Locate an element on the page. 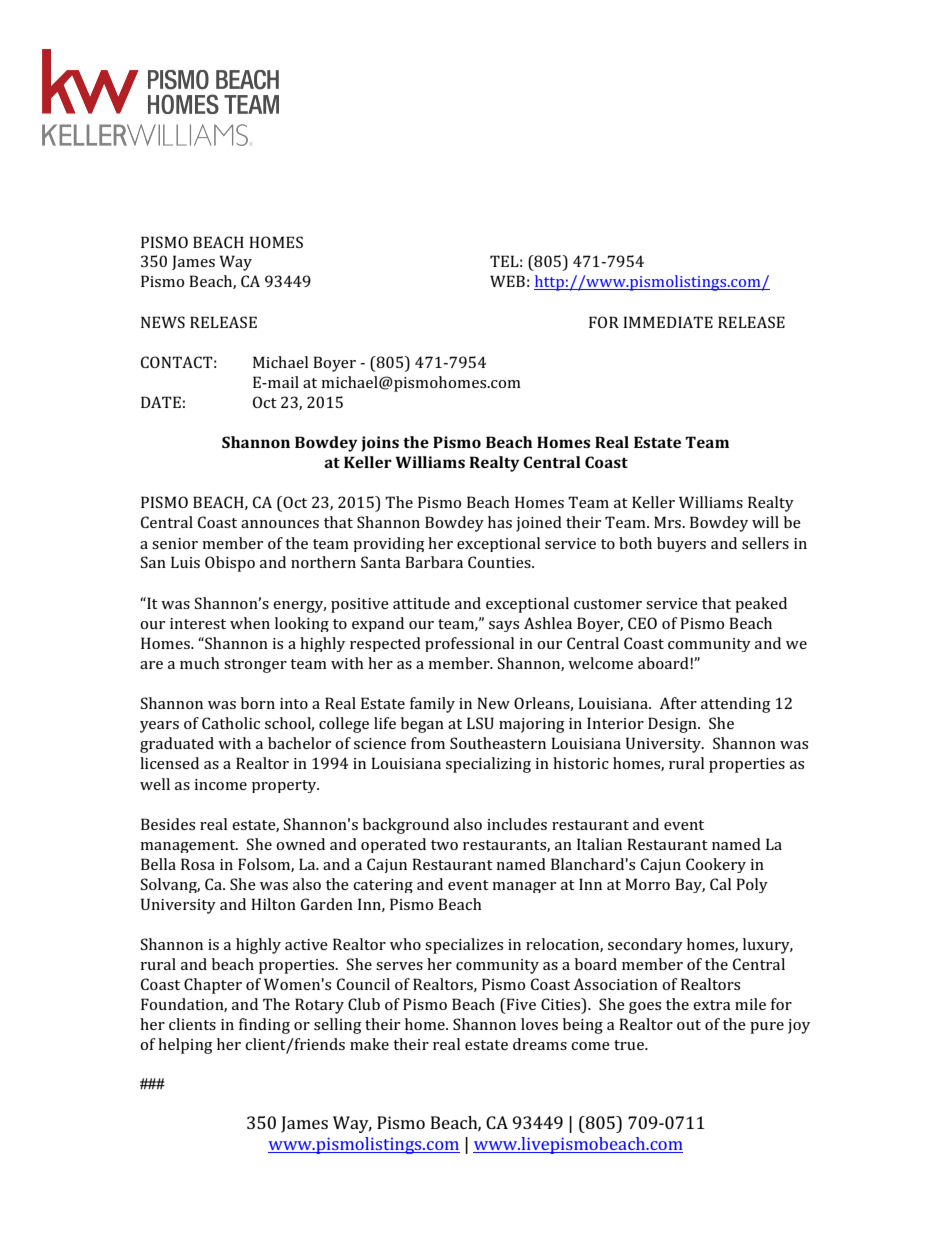 This image has width=952, height=1233. Counties is located at coordinates (500, 562).
